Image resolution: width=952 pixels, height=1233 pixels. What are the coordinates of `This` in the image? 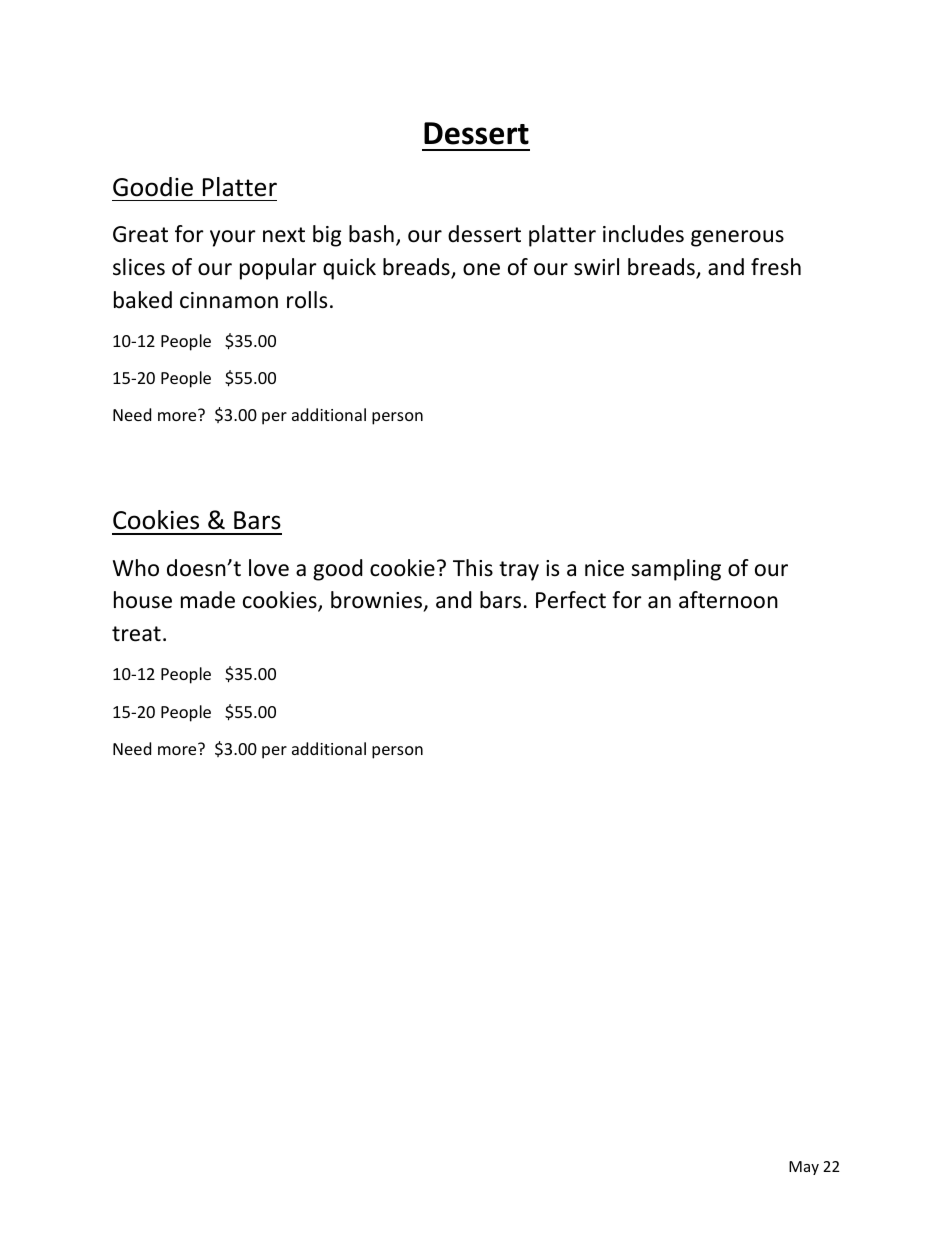 It's located at (473, 567).
